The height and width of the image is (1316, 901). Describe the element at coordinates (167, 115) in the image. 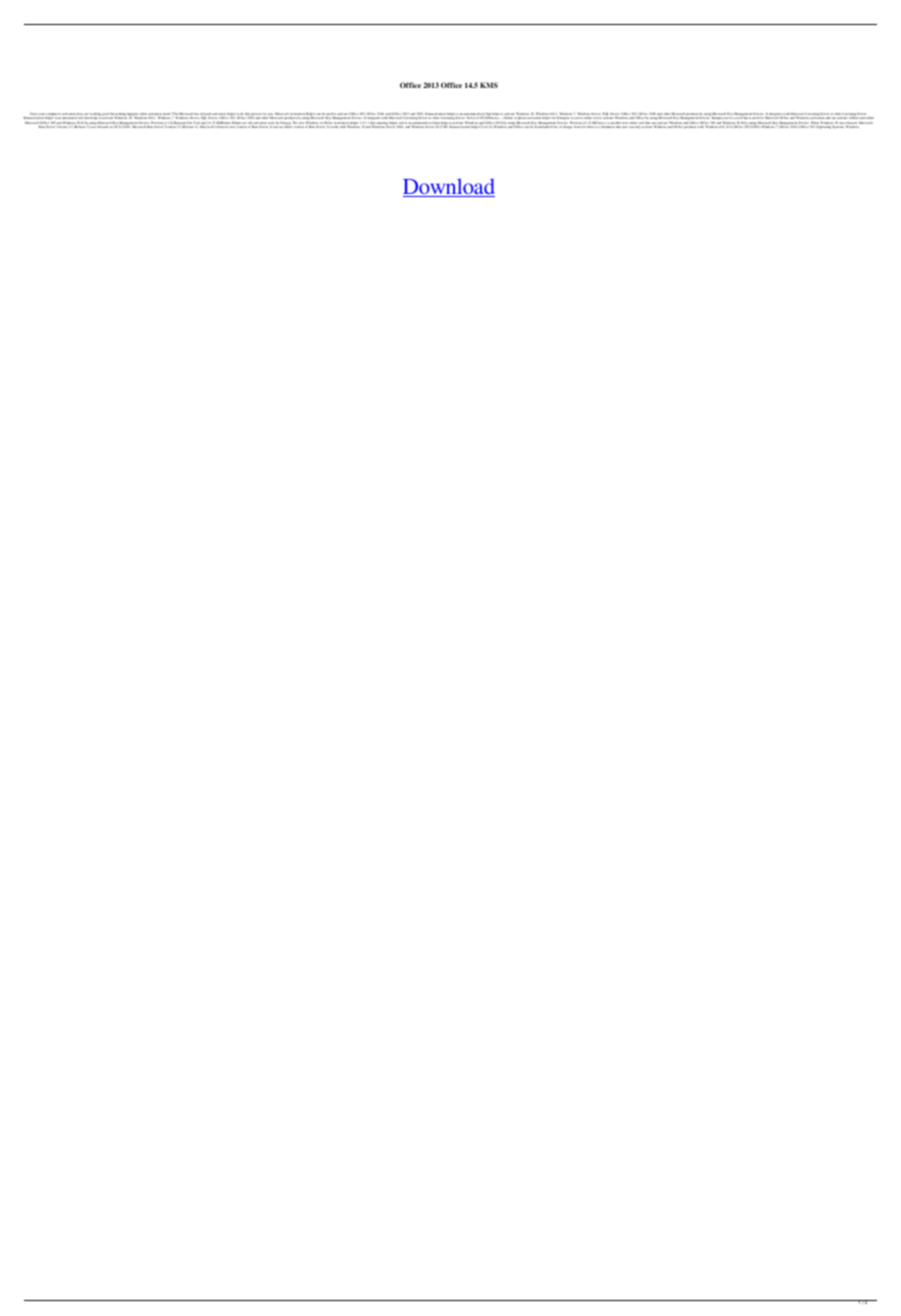

I see `starts` at that location.
